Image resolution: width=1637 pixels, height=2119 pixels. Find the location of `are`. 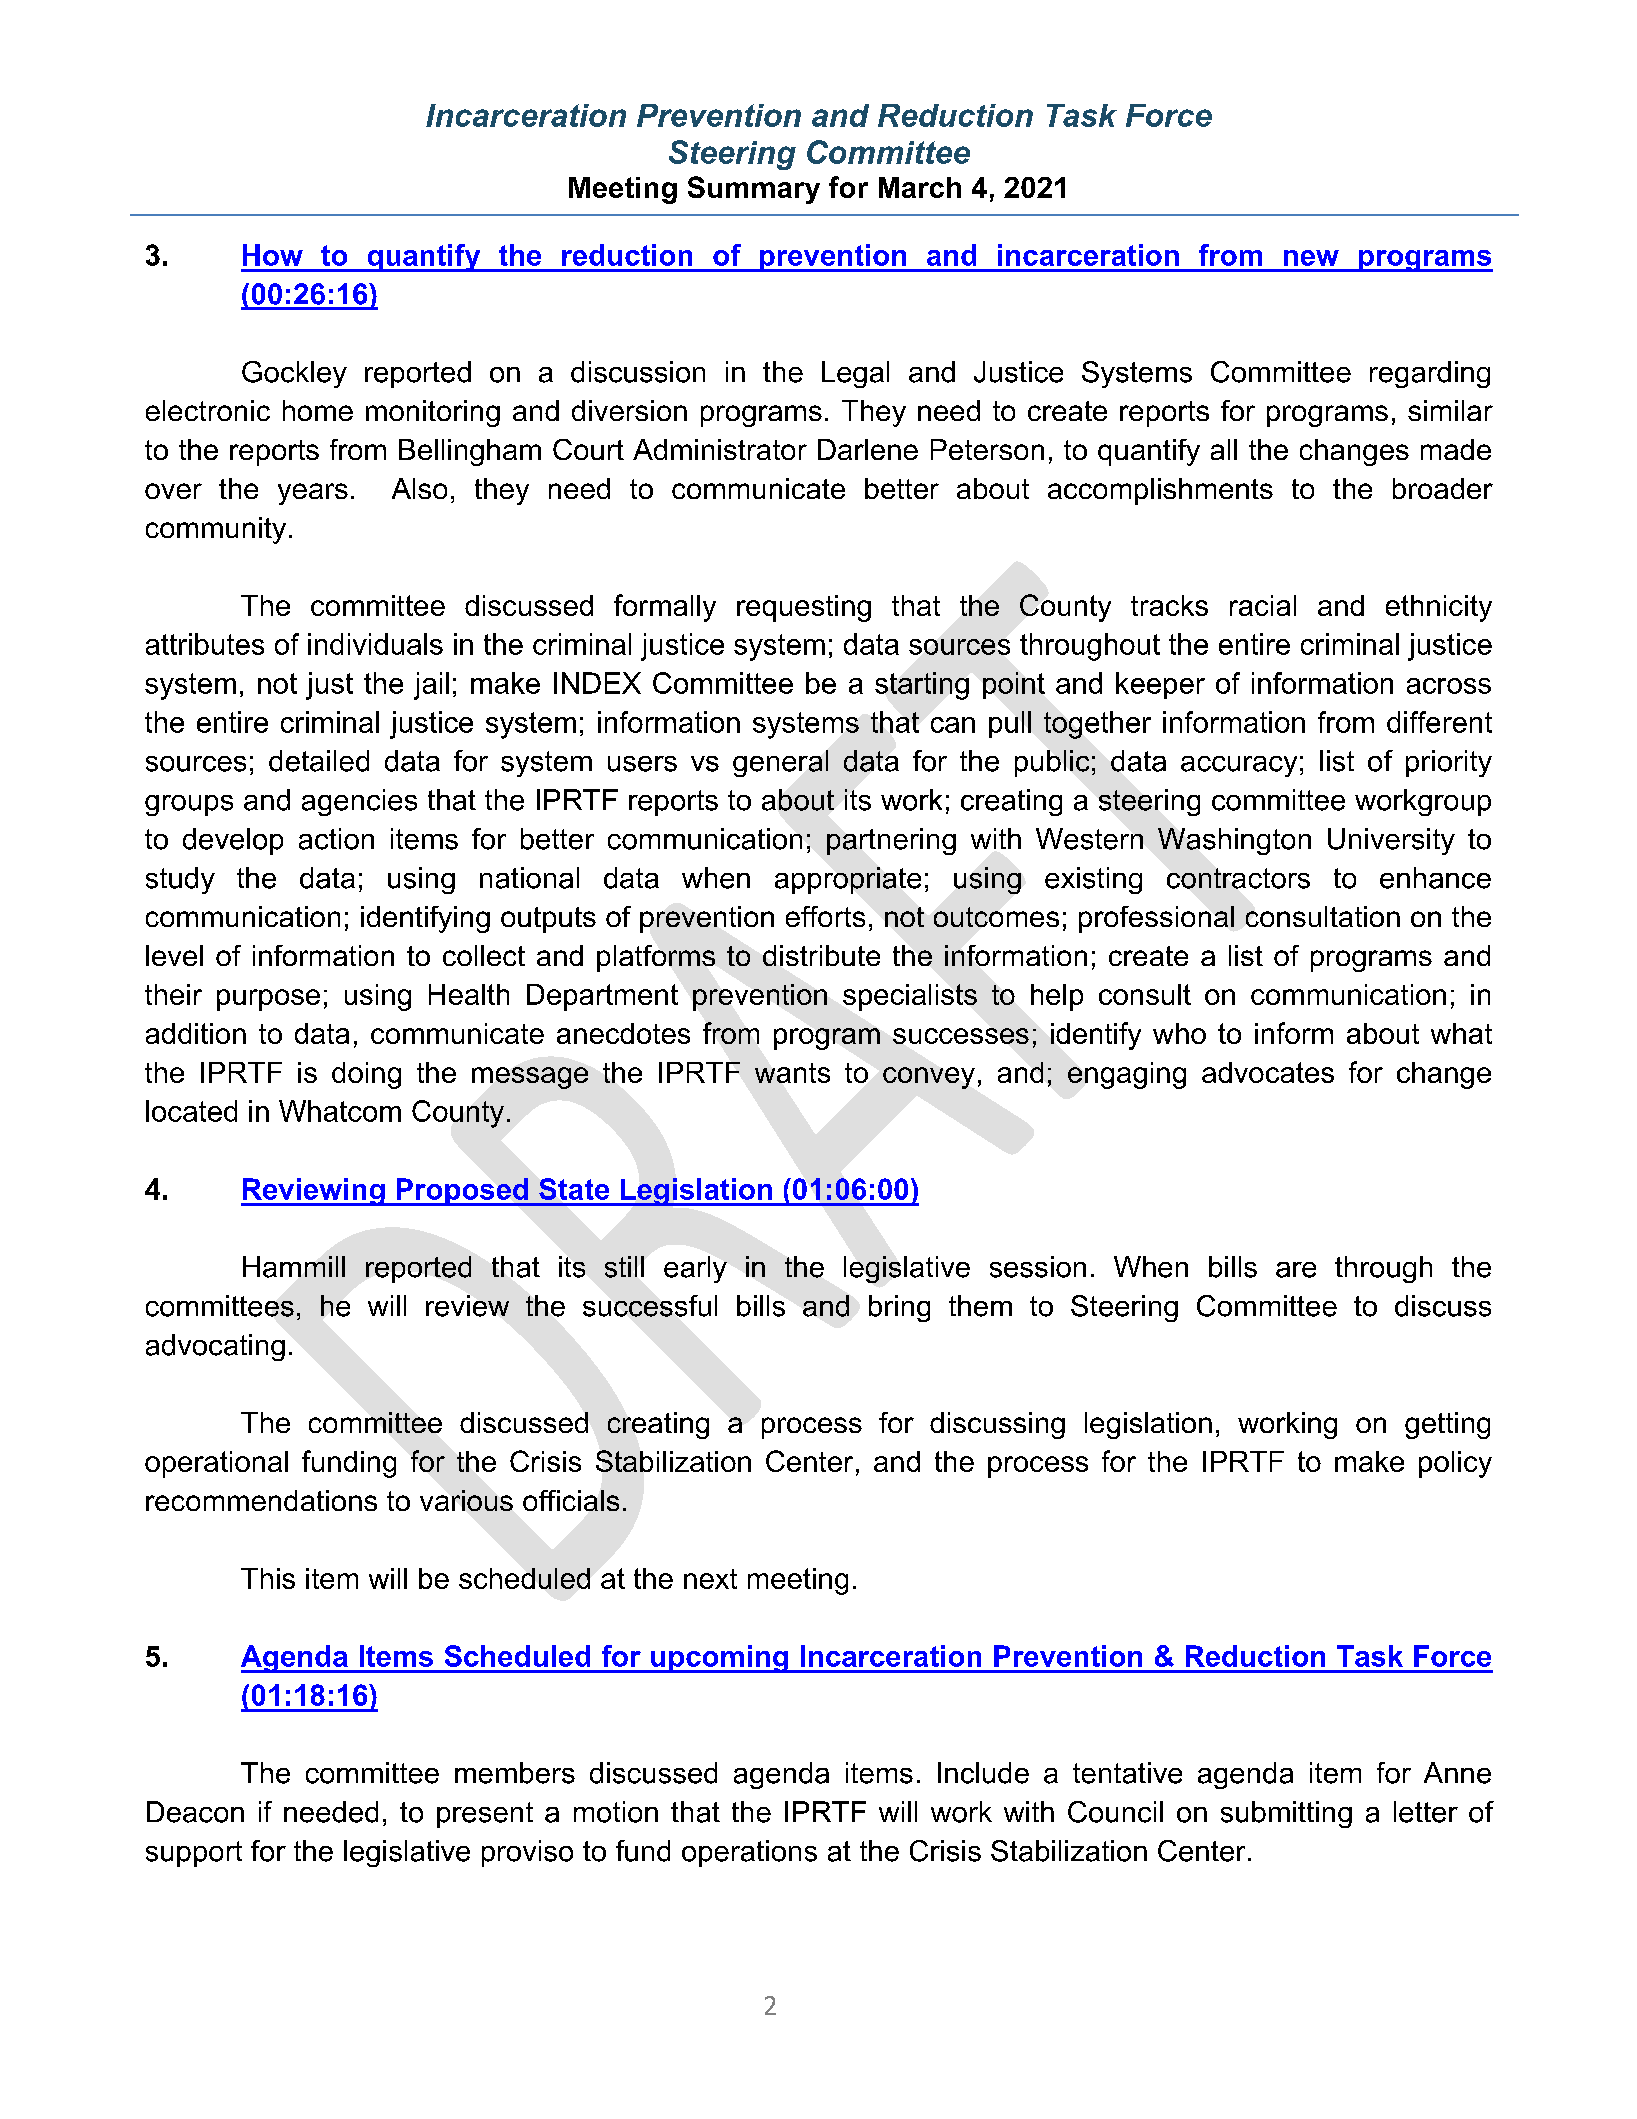

are is located at coordinates (1296, 1270).
